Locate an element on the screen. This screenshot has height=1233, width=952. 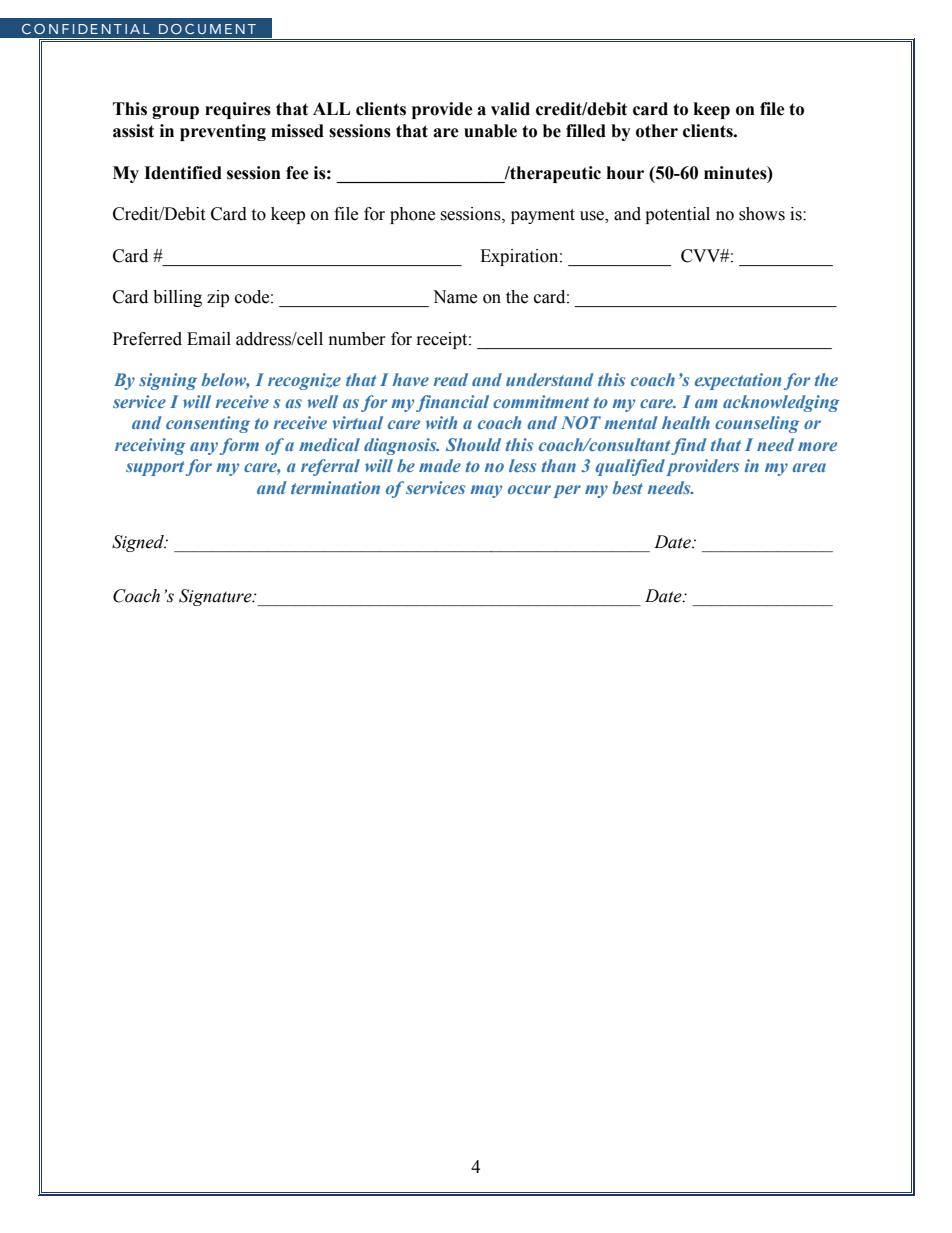
financial is located at coordinates (452, 403).
